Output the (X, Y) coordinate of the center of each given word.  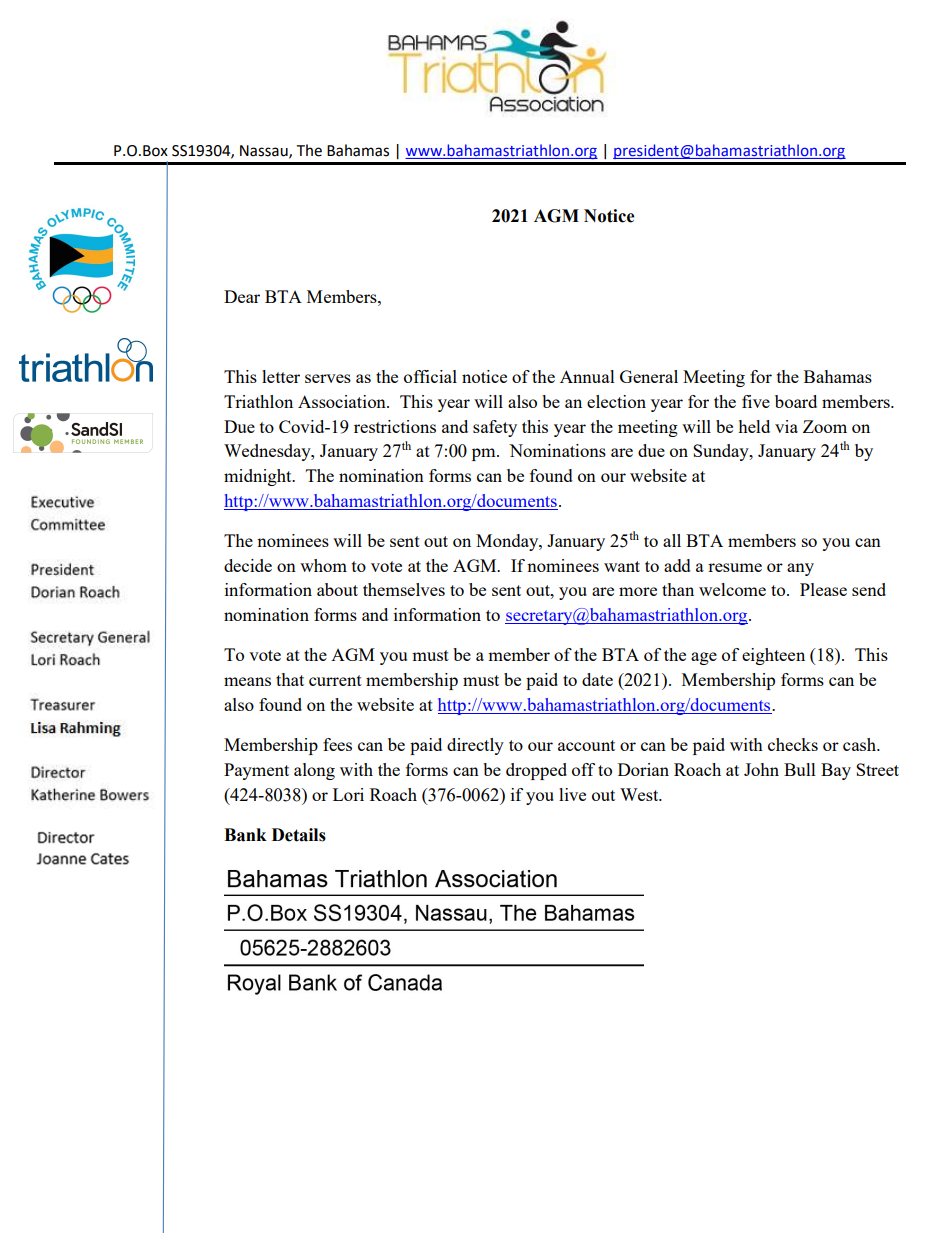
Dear (242, 296)
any (800, 569)
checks (793, 744)
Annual (587, 376)
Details (299, 835)
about (337, 589)
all (672, 540)
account (586, 745)
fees (337, 744)
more (638, 591)
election (616, 401)
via (786, 426)
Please (823, 589)
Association (343, 401)
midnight (259, 477)
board (796, 401)
